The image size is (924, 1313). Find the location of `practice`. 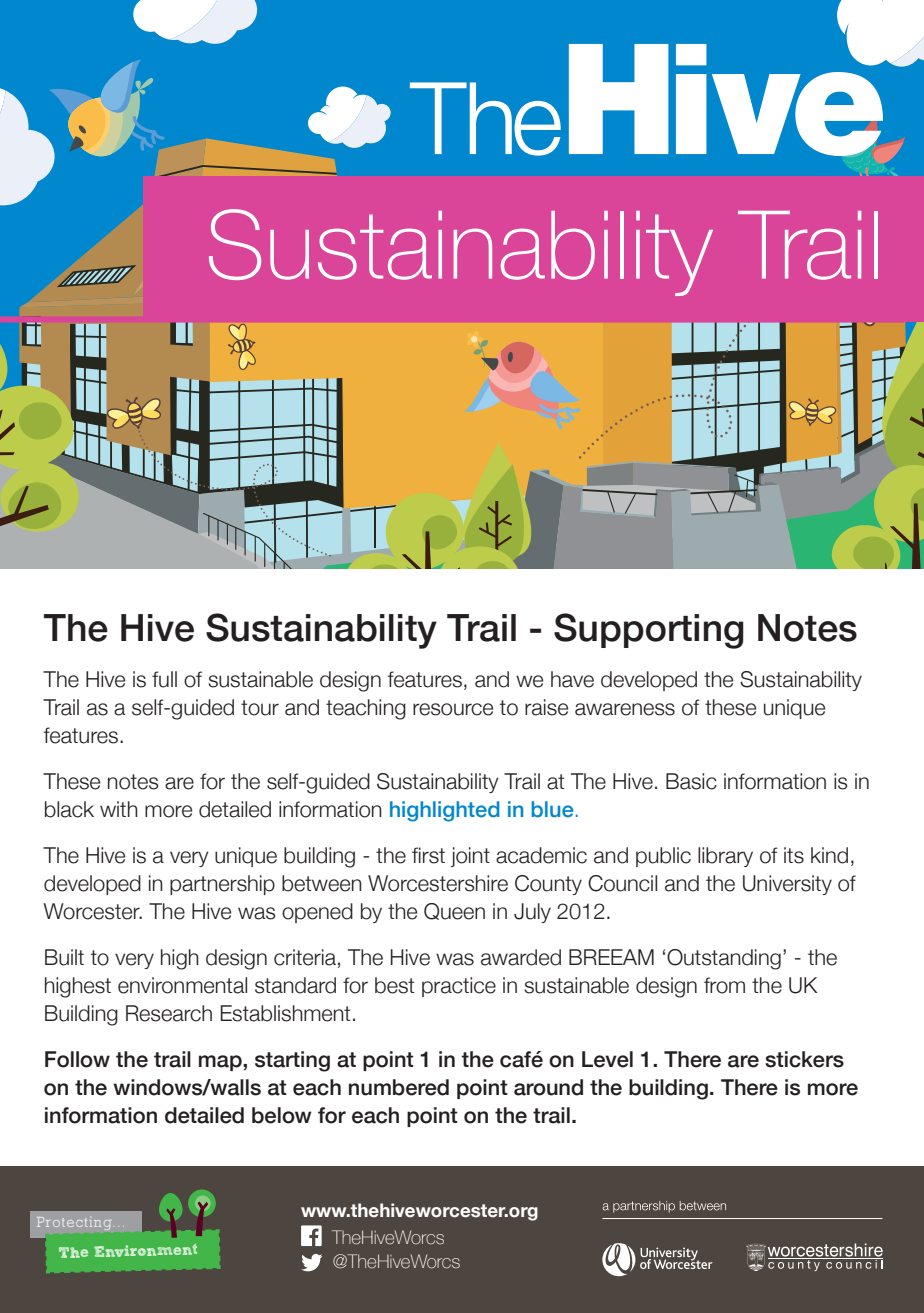

practice is located at coordinates (459, 987).
